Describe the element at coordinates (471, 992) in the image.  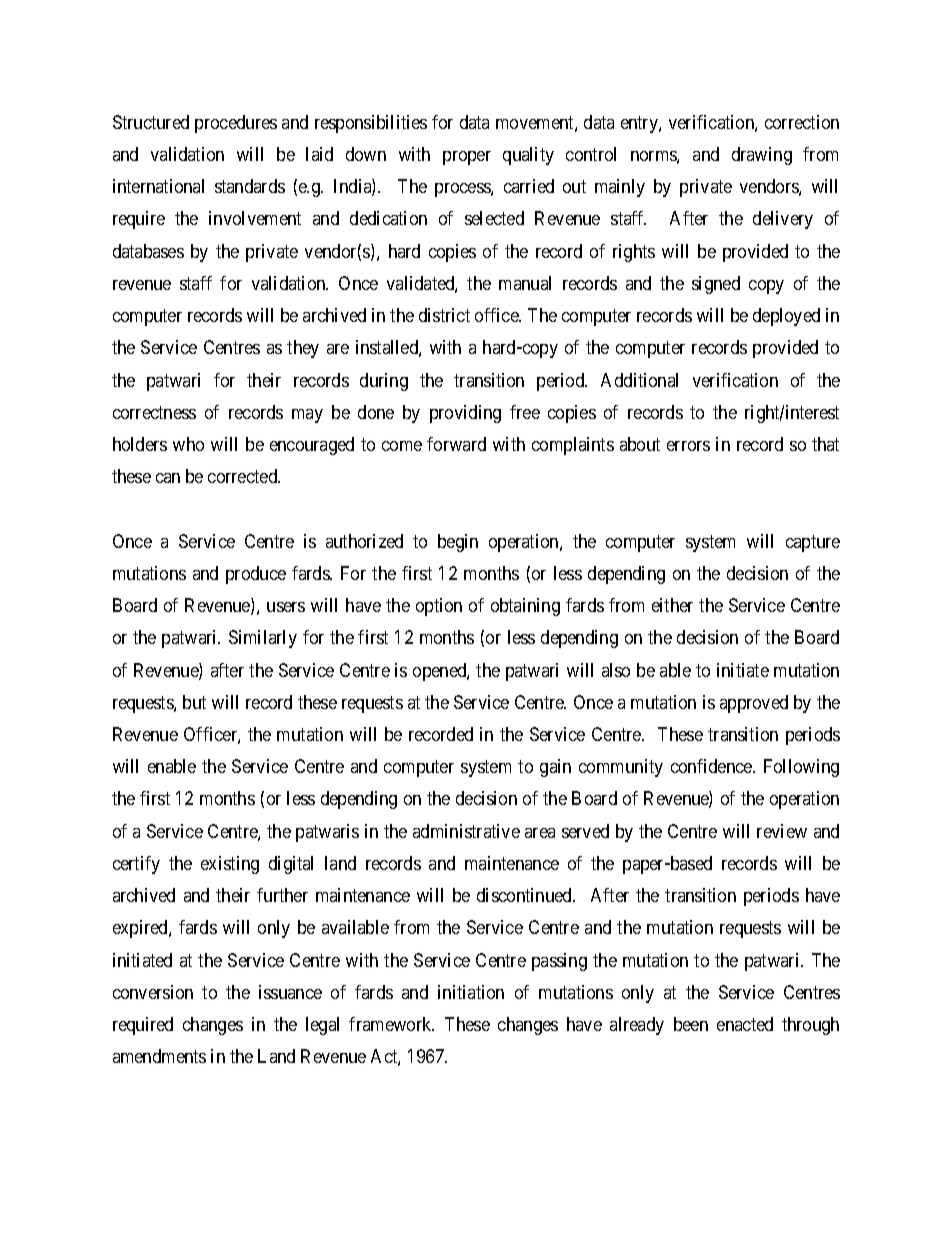
I see `initiation` at that location.
